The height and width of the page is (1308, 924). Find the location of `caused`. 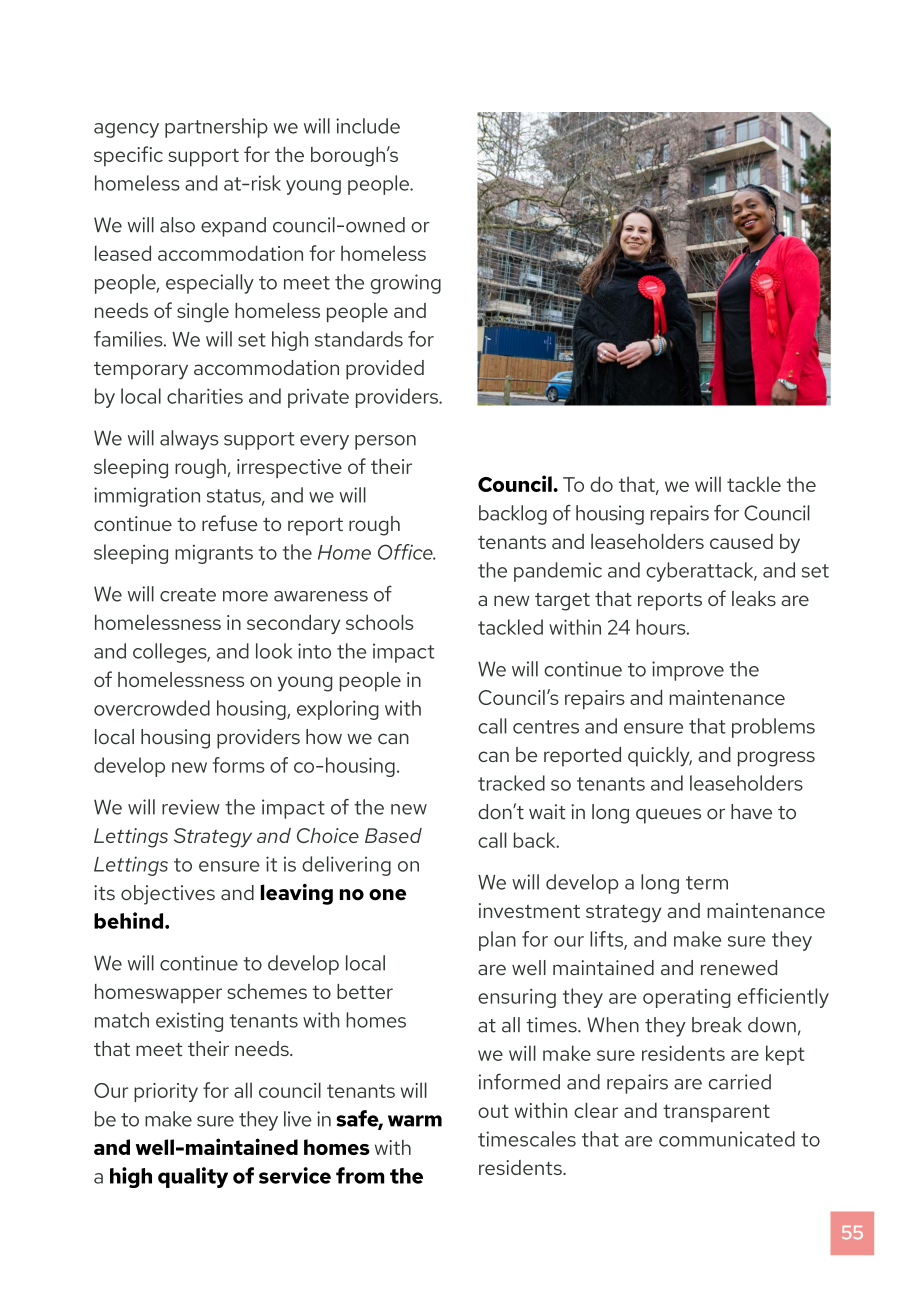

caused is located at coordinates (741, 541).
